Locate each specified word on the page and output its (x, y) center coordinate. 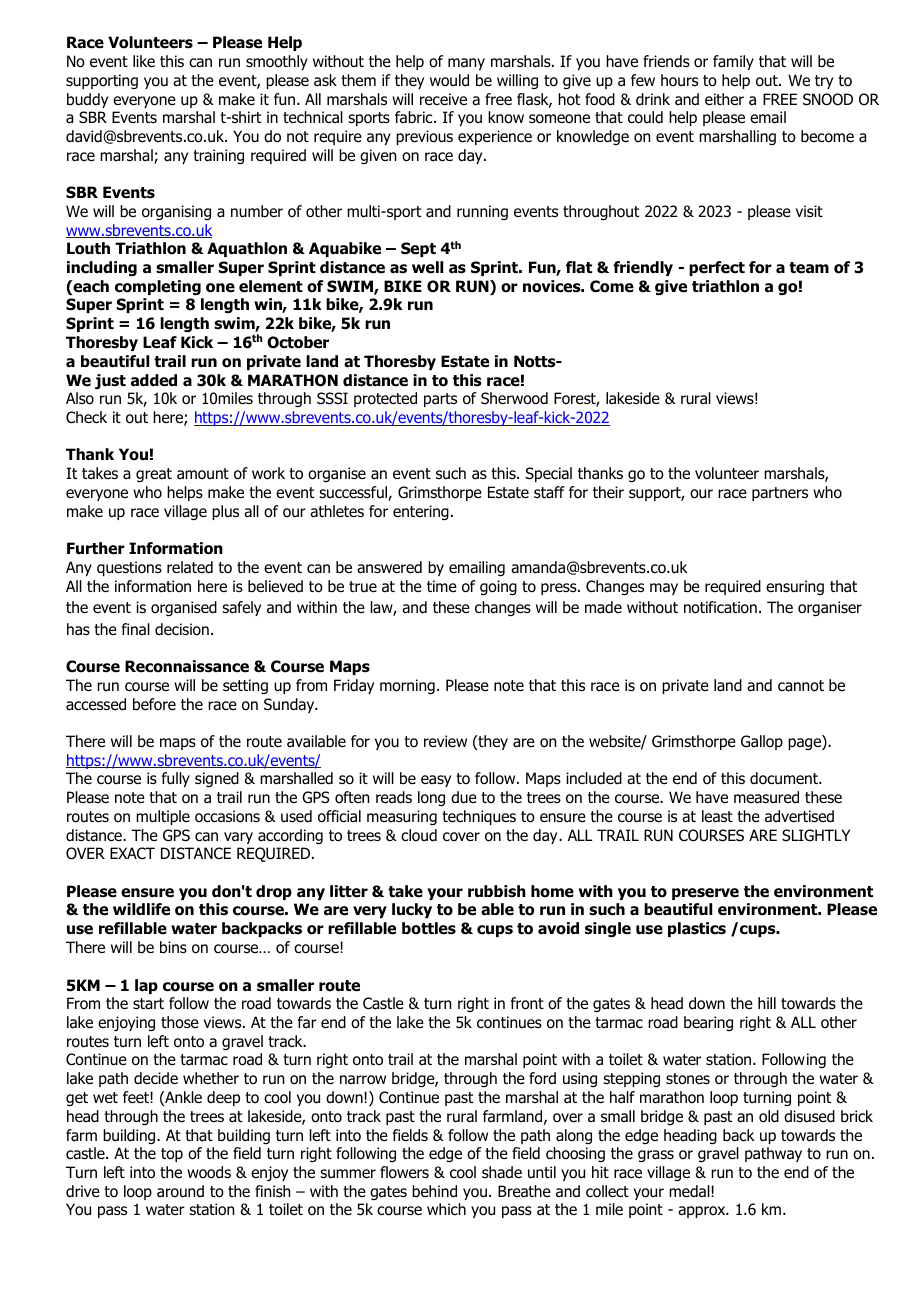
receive (443, 99)
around (180, 1191)
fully (176, 779)
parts (440, 400)
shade (502, 1172)
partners (780, 494)
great (154, 475)
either (724, 99)
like (144, 61)
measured (766, 797)
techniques (479, 817)
